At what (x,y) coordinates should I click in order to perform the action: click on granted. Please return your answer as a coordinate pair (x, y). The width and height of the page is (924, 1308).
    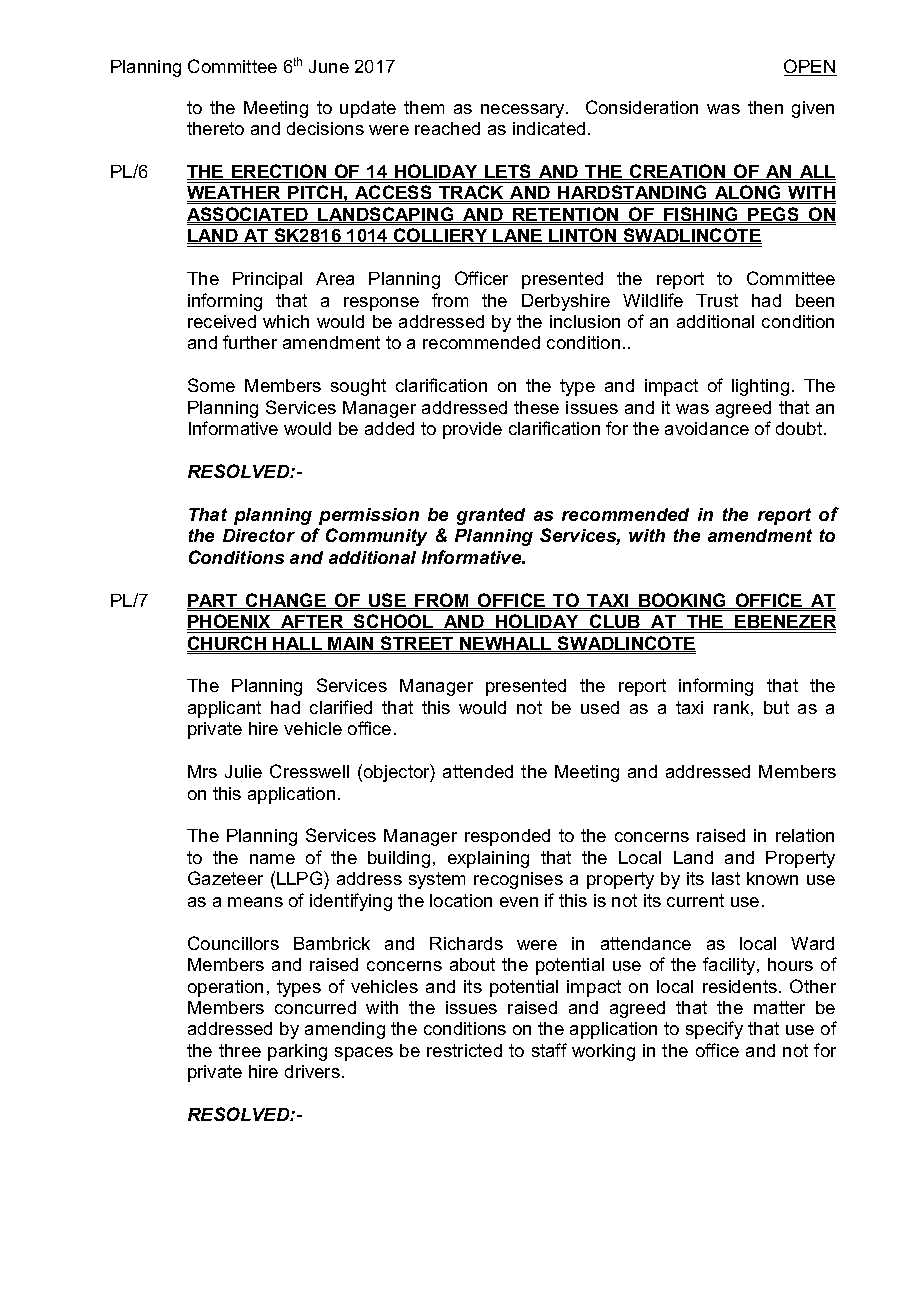
    Looking at the image, I should click on (491, 516).
